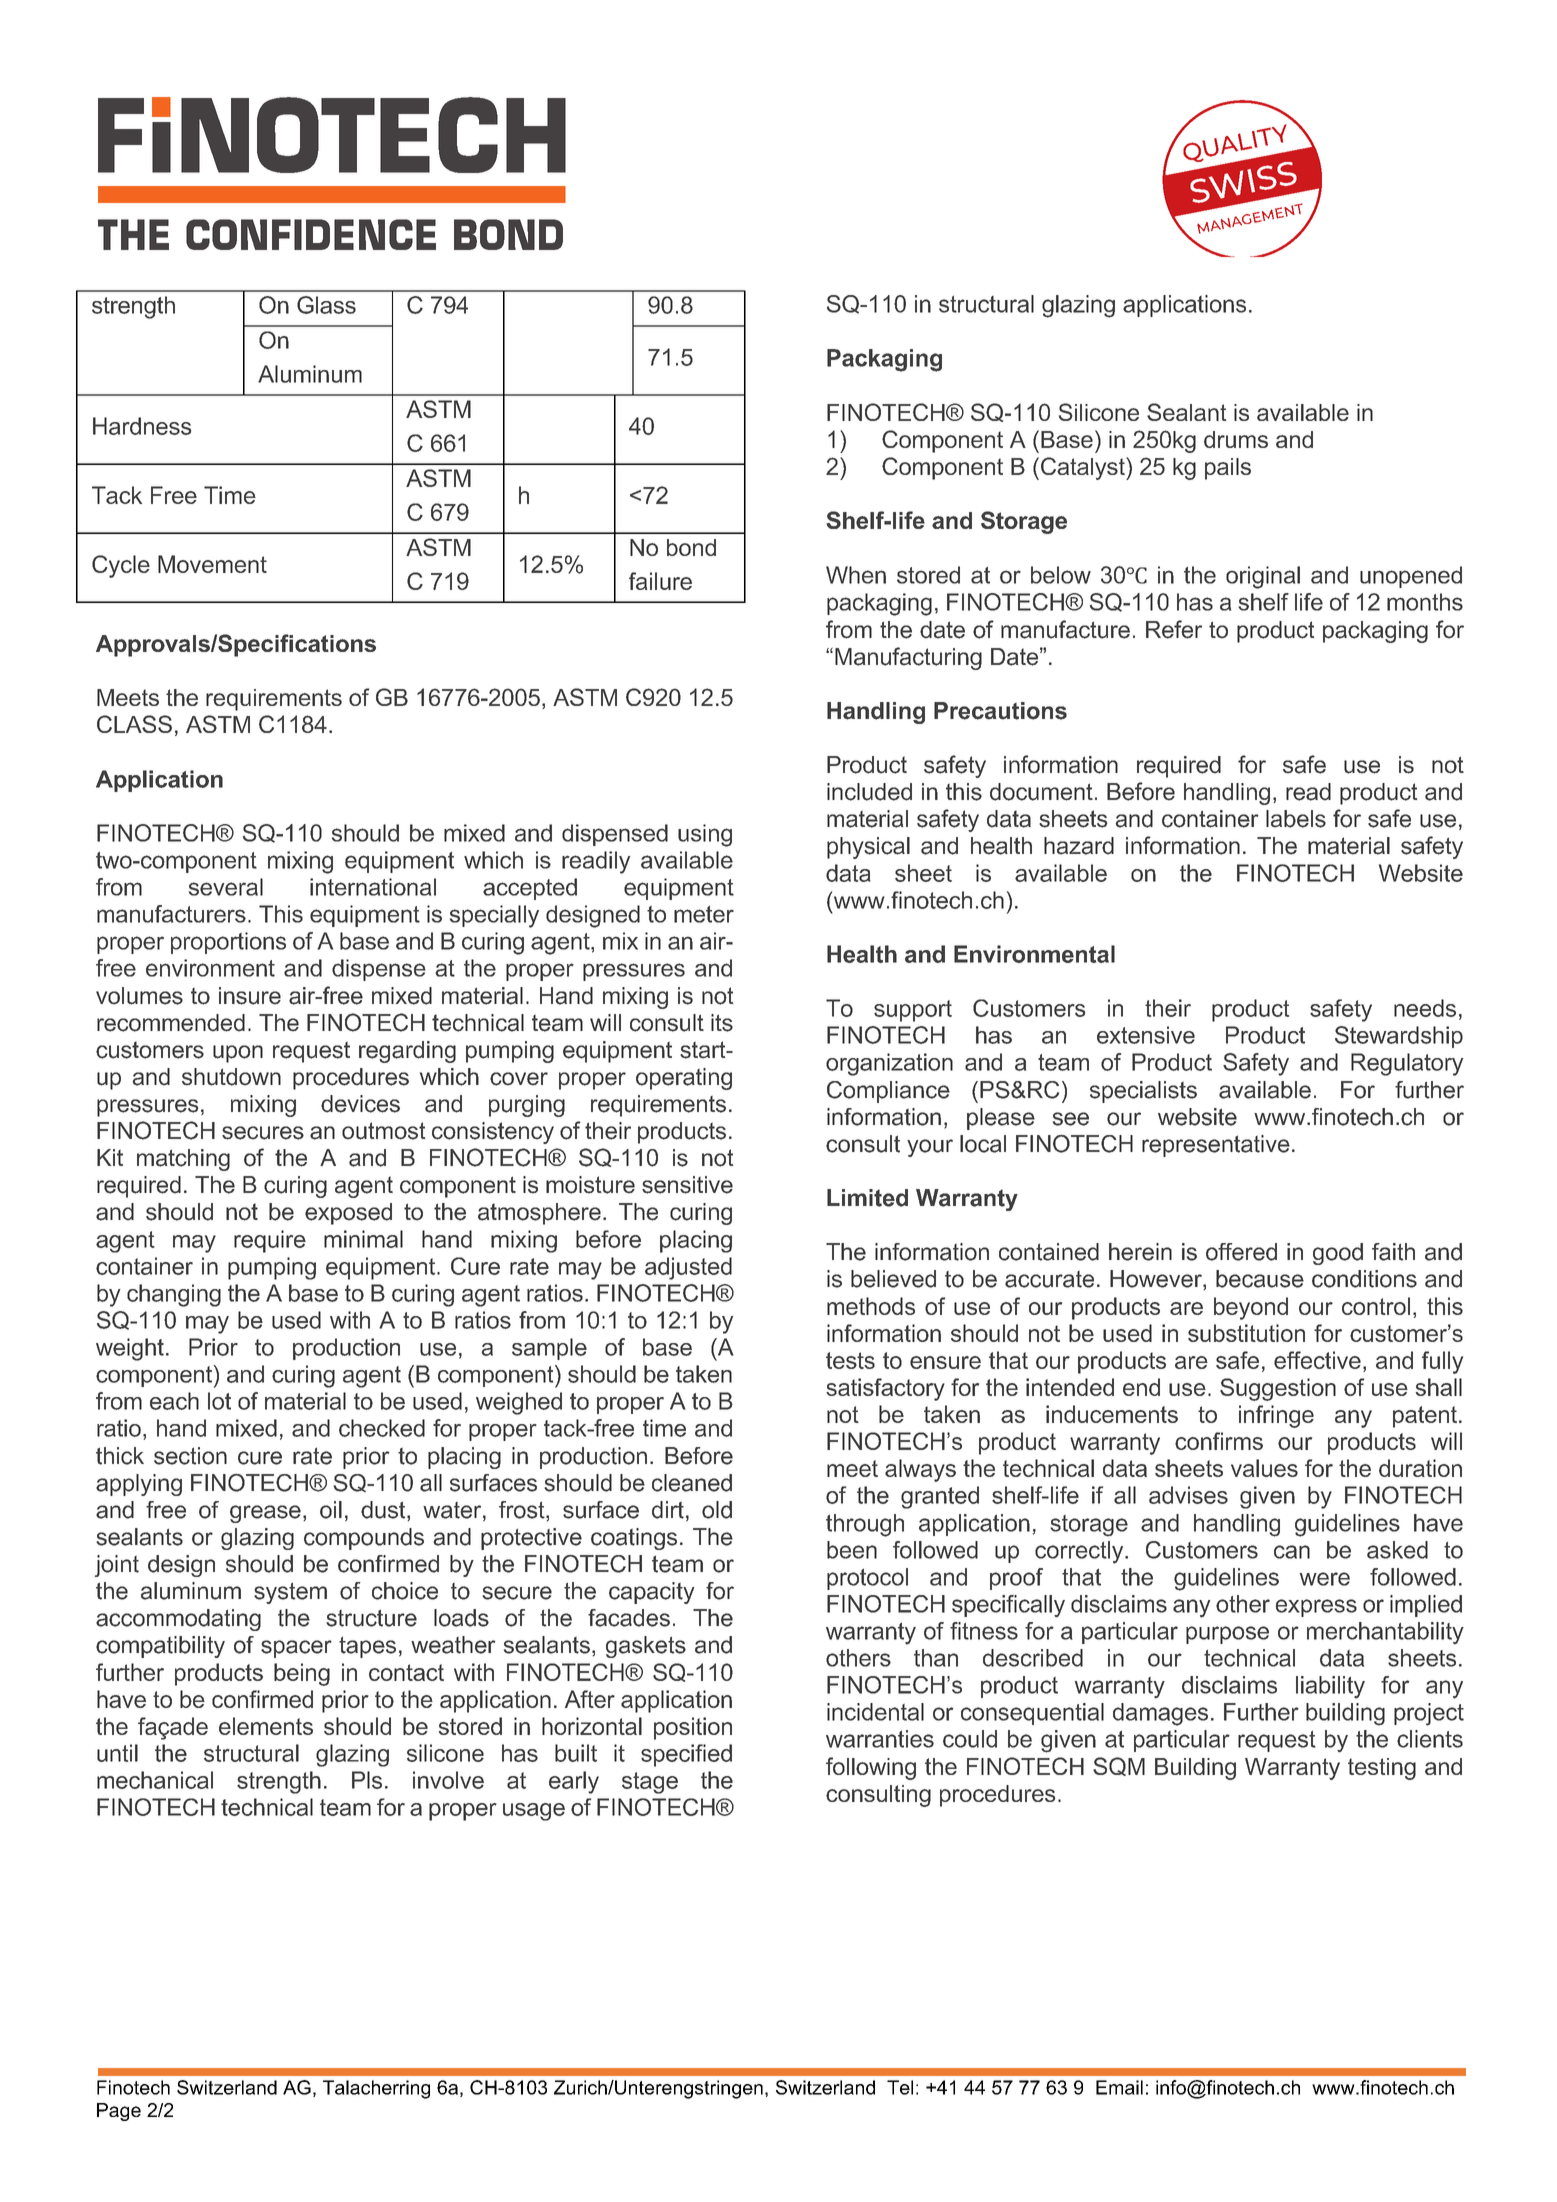  I want to click on values, so click(1264, 1468).
